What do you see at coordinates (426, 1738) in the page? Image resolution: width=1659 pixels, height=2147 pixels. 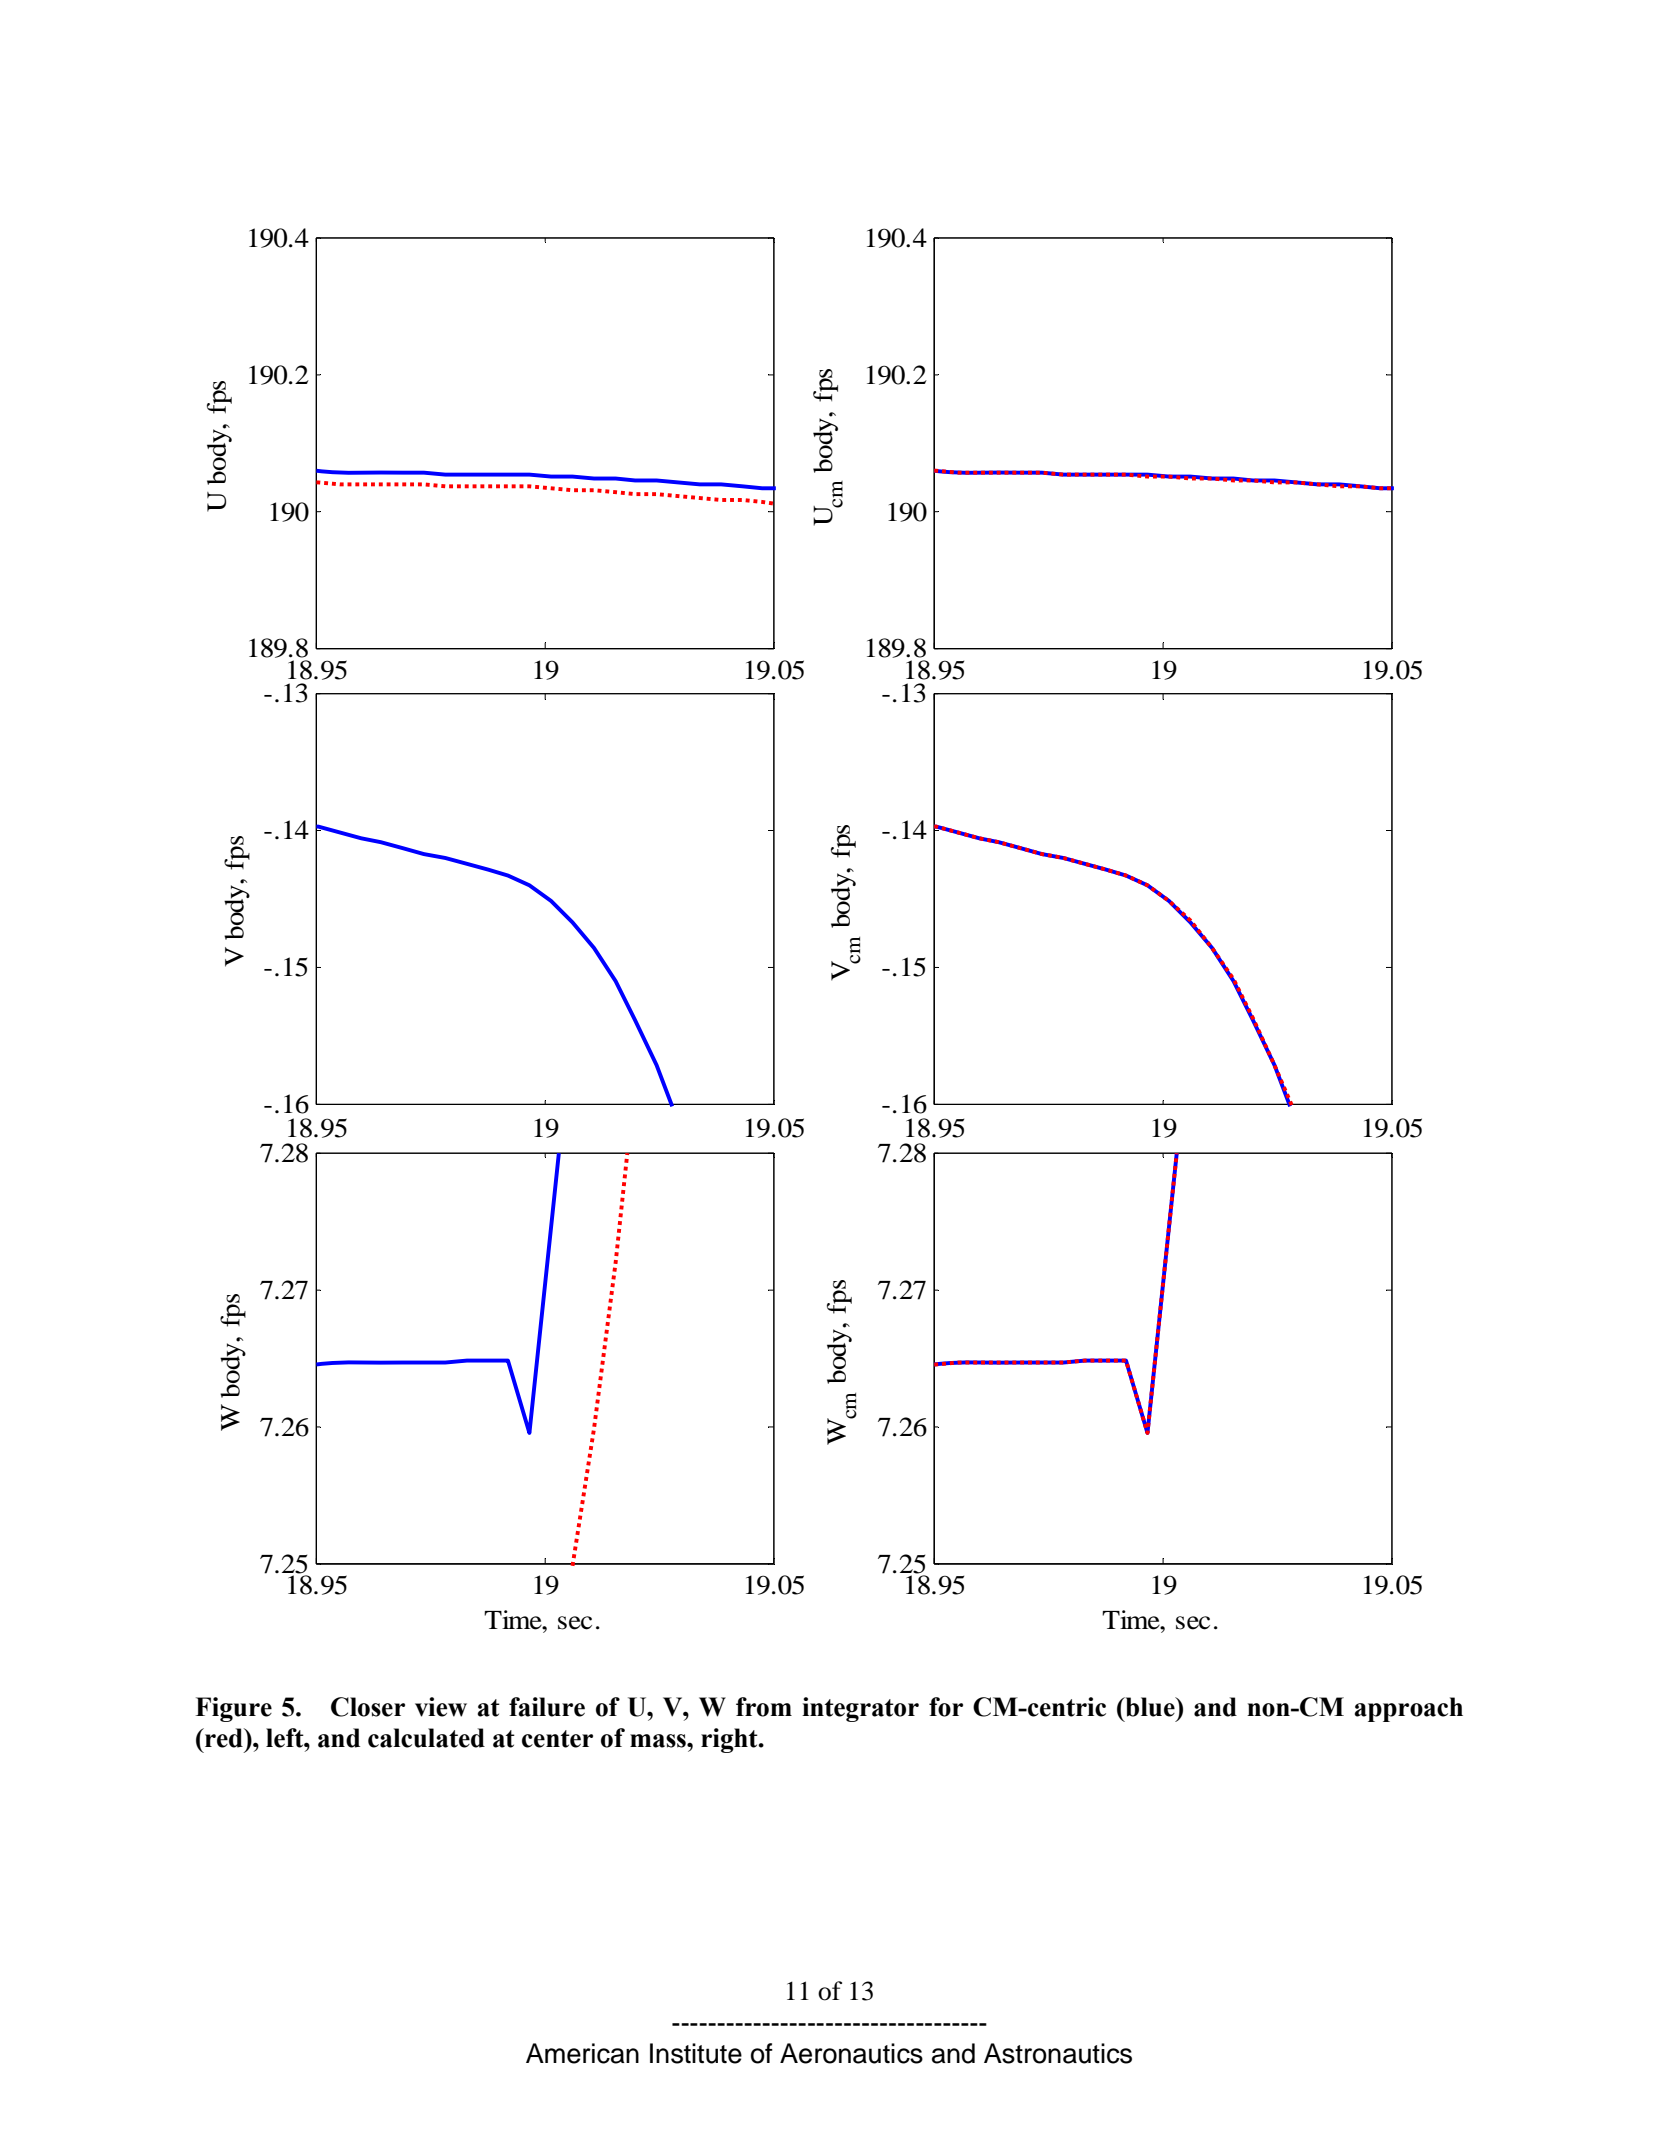 I see `calculated` at bounding box center [426, 1738].
